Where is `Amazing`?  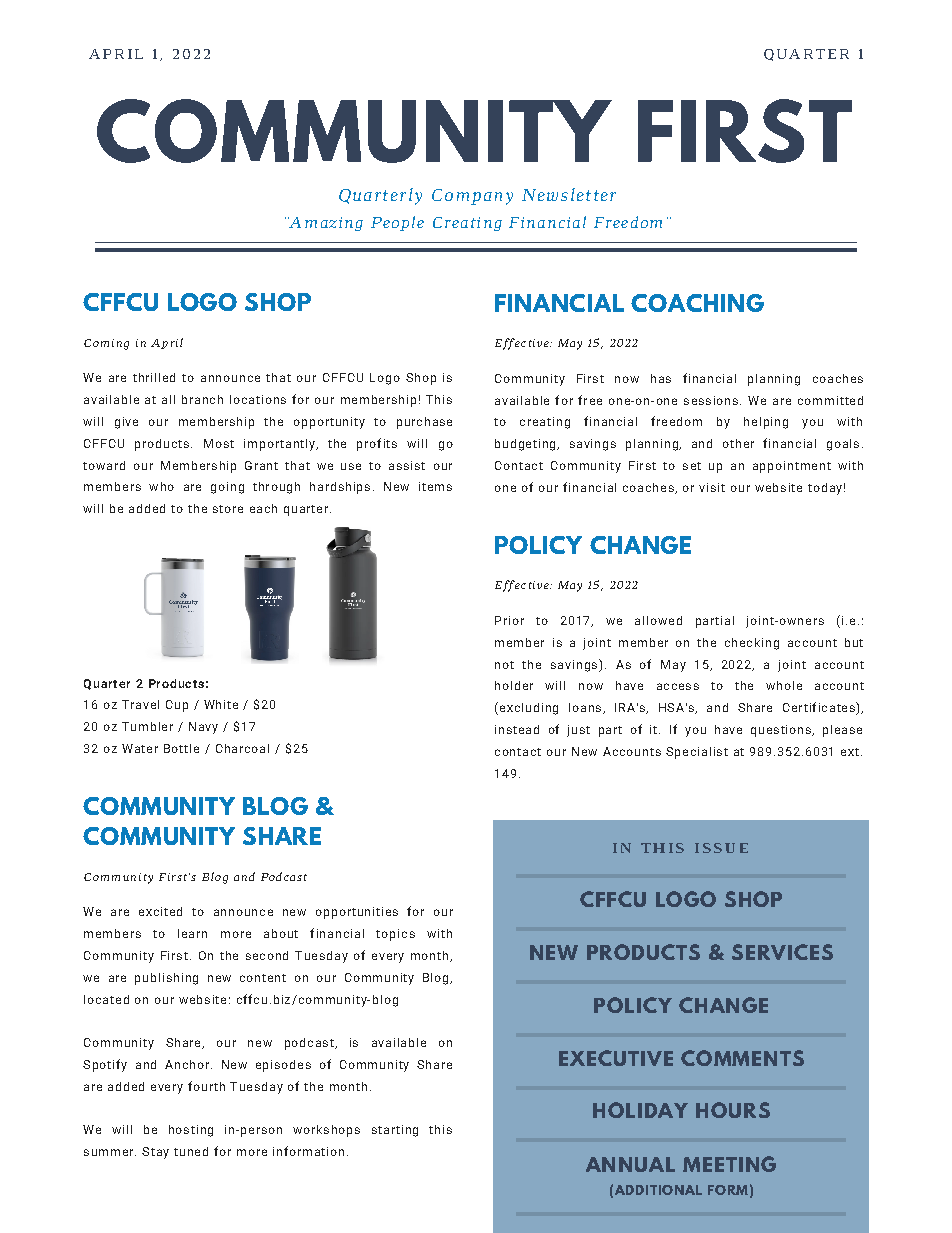
Amazing is located at coordinates (325, 224).
